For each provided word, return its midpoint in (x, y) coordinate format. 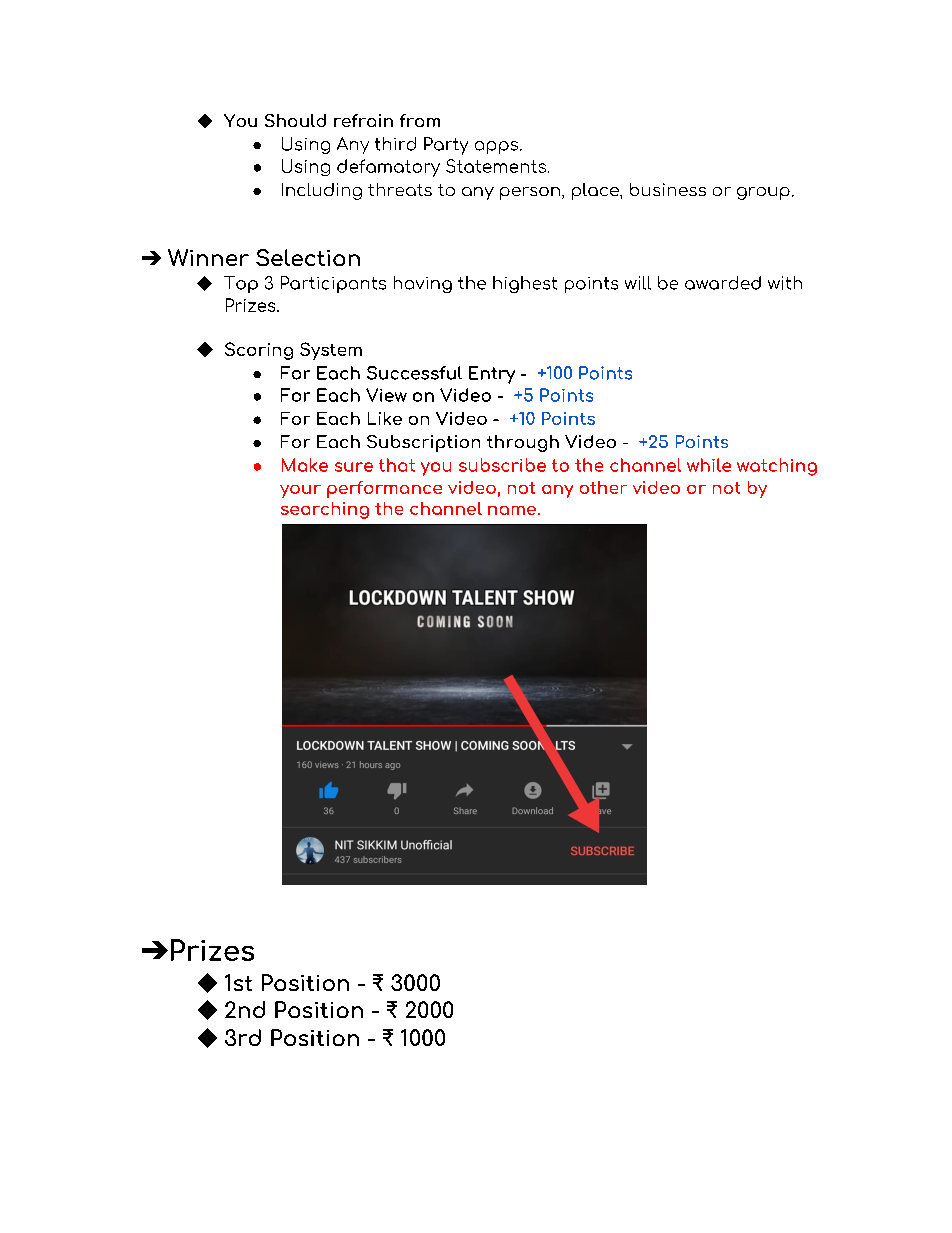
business (668, 189)
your (300, 491)
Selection (308, 257)
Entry (492, 375)
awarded (723, 283)
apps (496, 147)
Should (295, 120)
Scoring (259, 351)
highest (525, 284)
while (709, 465)
